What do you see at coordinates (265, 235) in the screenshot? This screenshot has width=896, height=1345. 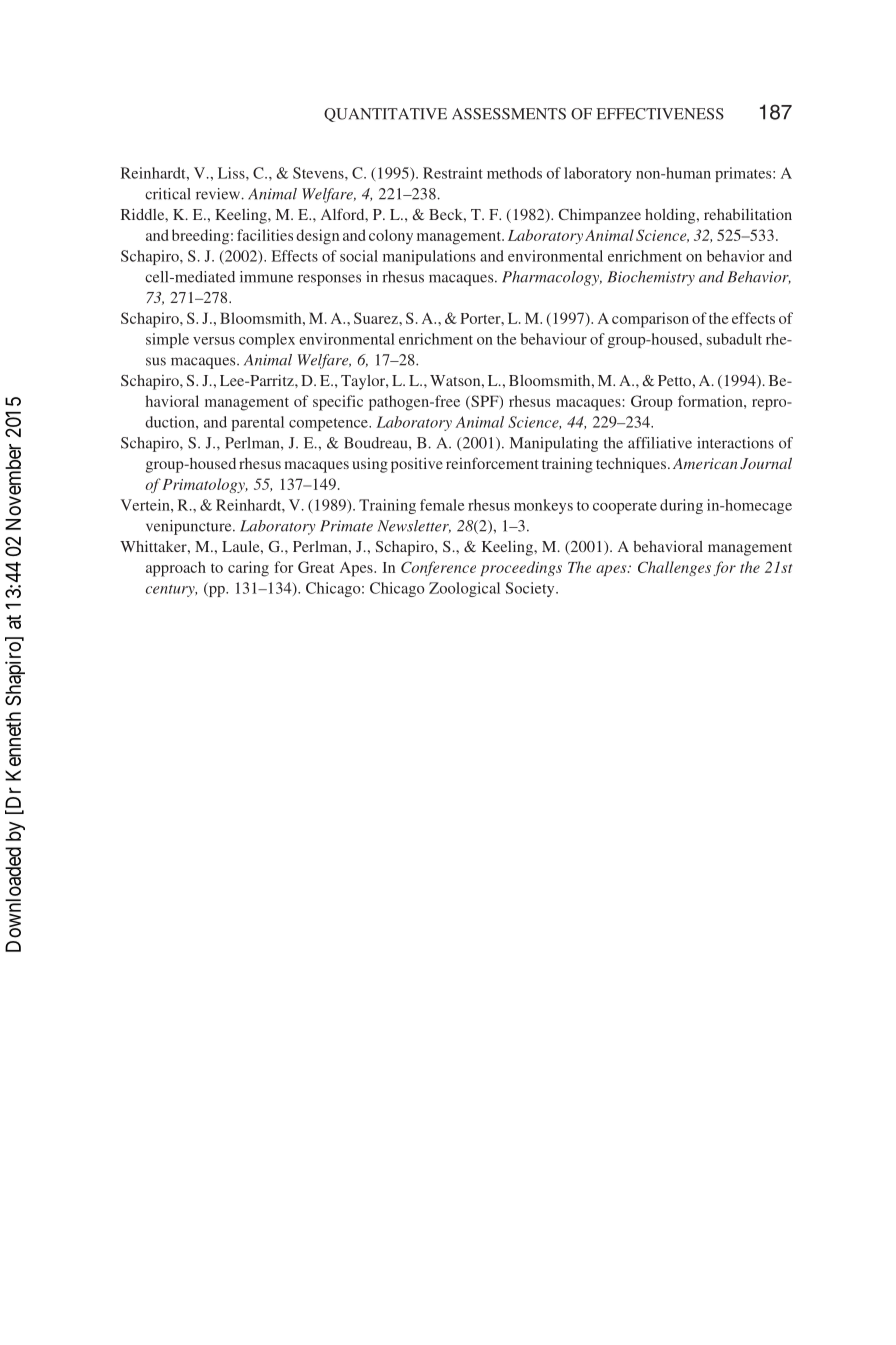 I see `facilities` at bounding box center [265, 235].
